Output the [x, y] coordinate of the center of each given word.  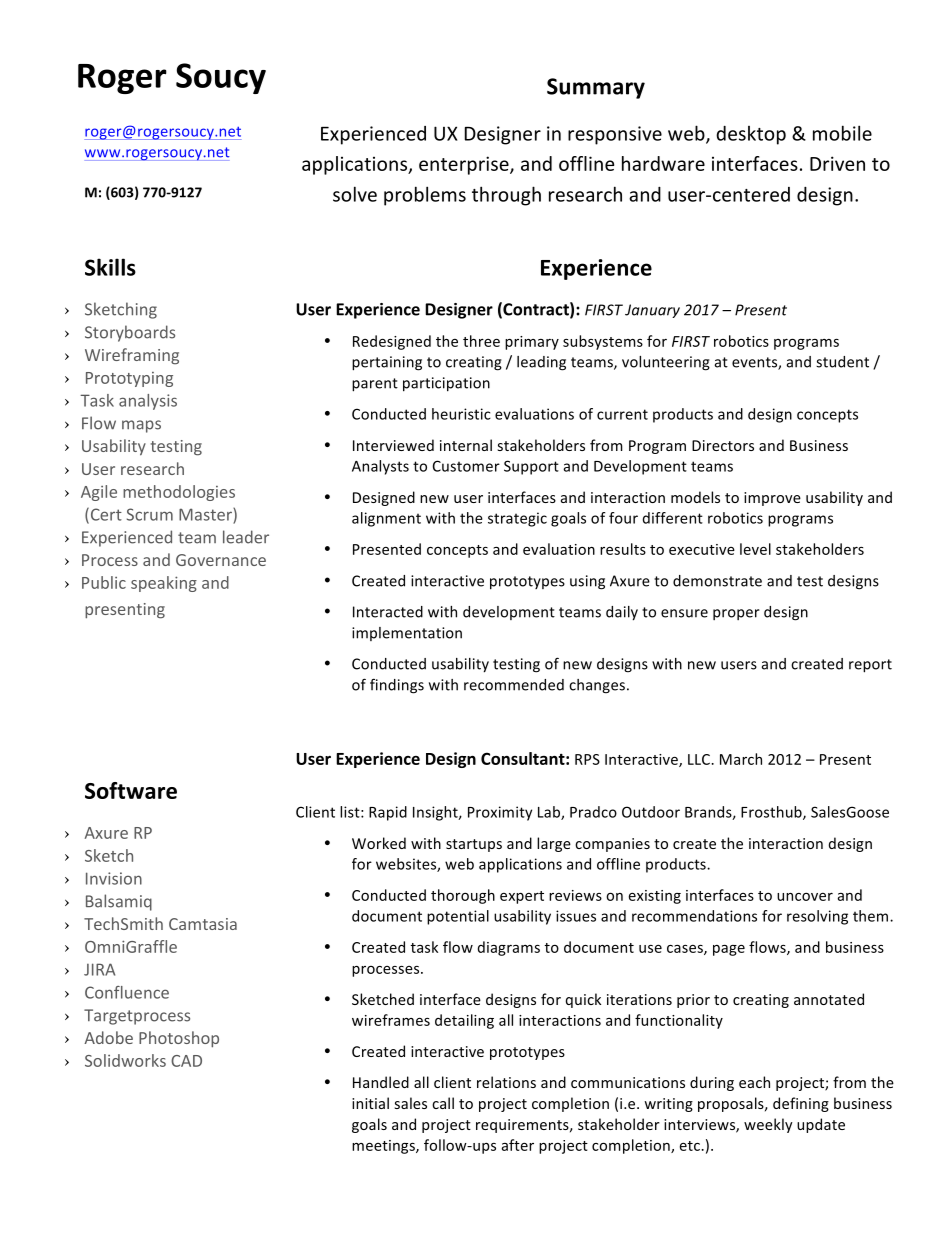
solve [355, 194]
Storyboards [130, 333]
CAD [186, 1061]
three [481, 341]
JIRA [99, 969]
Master [206, 515]
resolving [817, 917]
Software [131, 790]
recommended [514, 685]
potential [458, 917]
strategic [517, 519]
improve [772, 499]
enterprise [465, 165]
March [741, 759]
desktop [751, 135]
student [842, 362]
